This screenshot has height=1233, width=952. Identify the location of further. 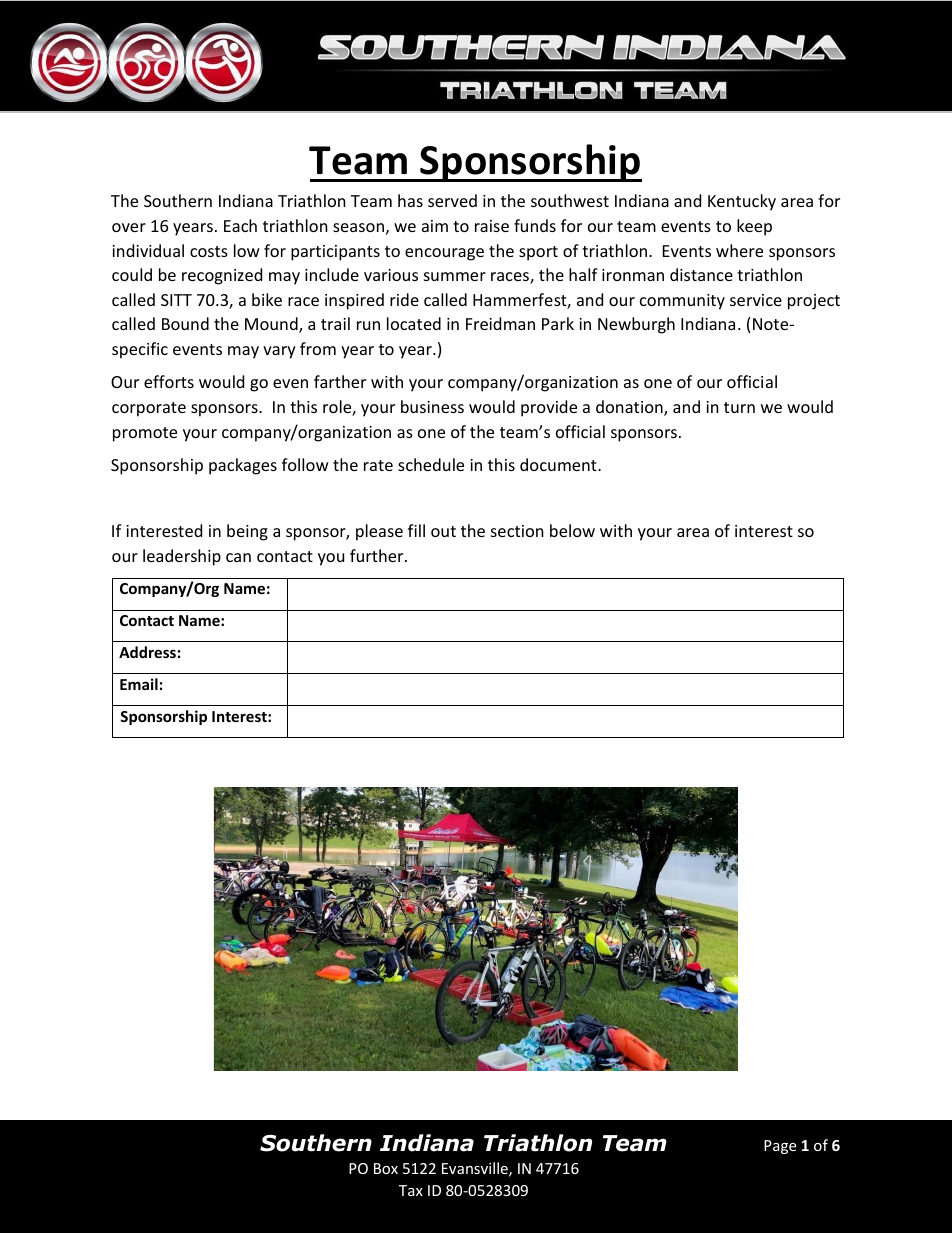
(378, 555).
